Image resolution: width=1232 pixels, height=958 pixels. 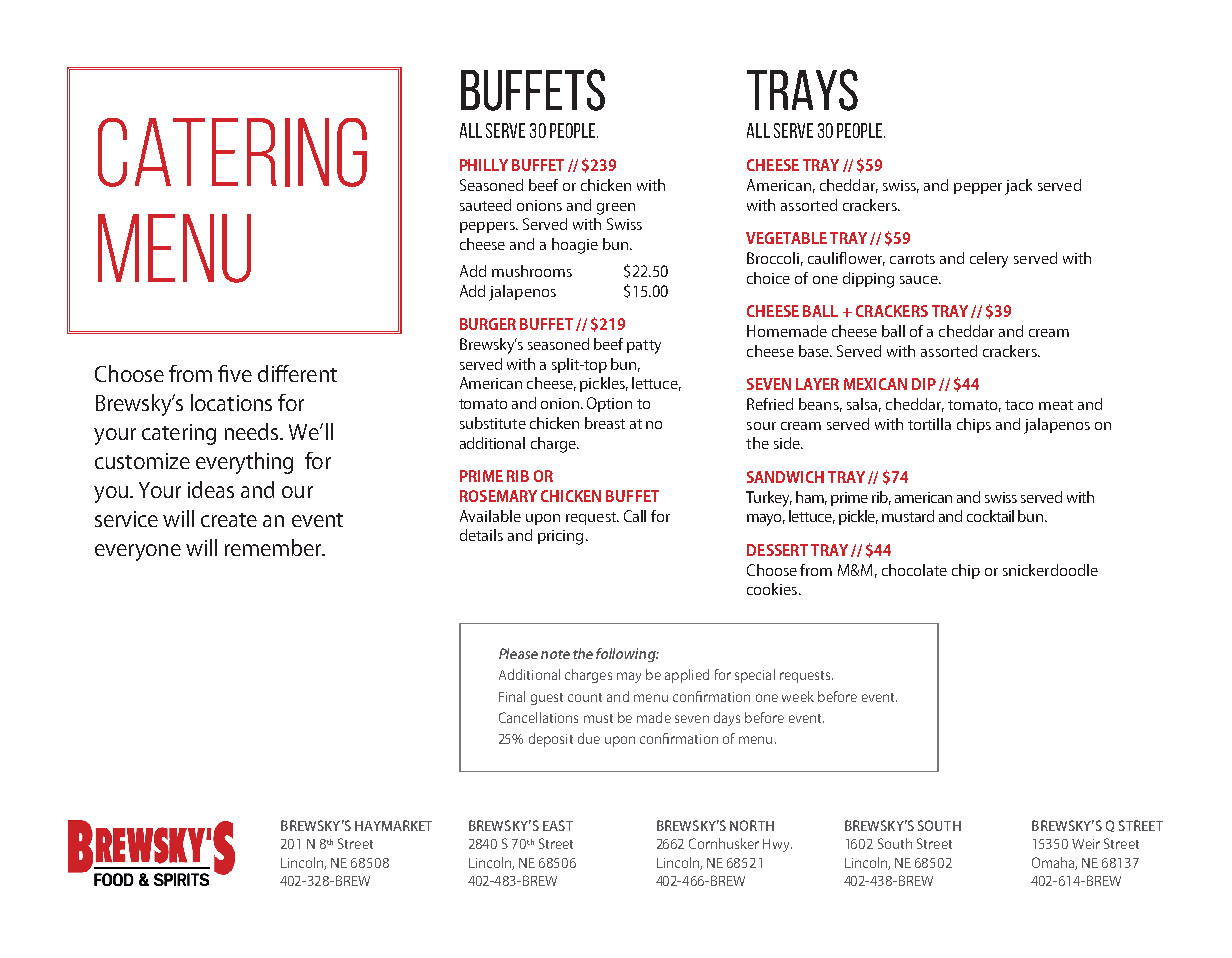 I want to click on cocktail, so click(x=990, y=516).
